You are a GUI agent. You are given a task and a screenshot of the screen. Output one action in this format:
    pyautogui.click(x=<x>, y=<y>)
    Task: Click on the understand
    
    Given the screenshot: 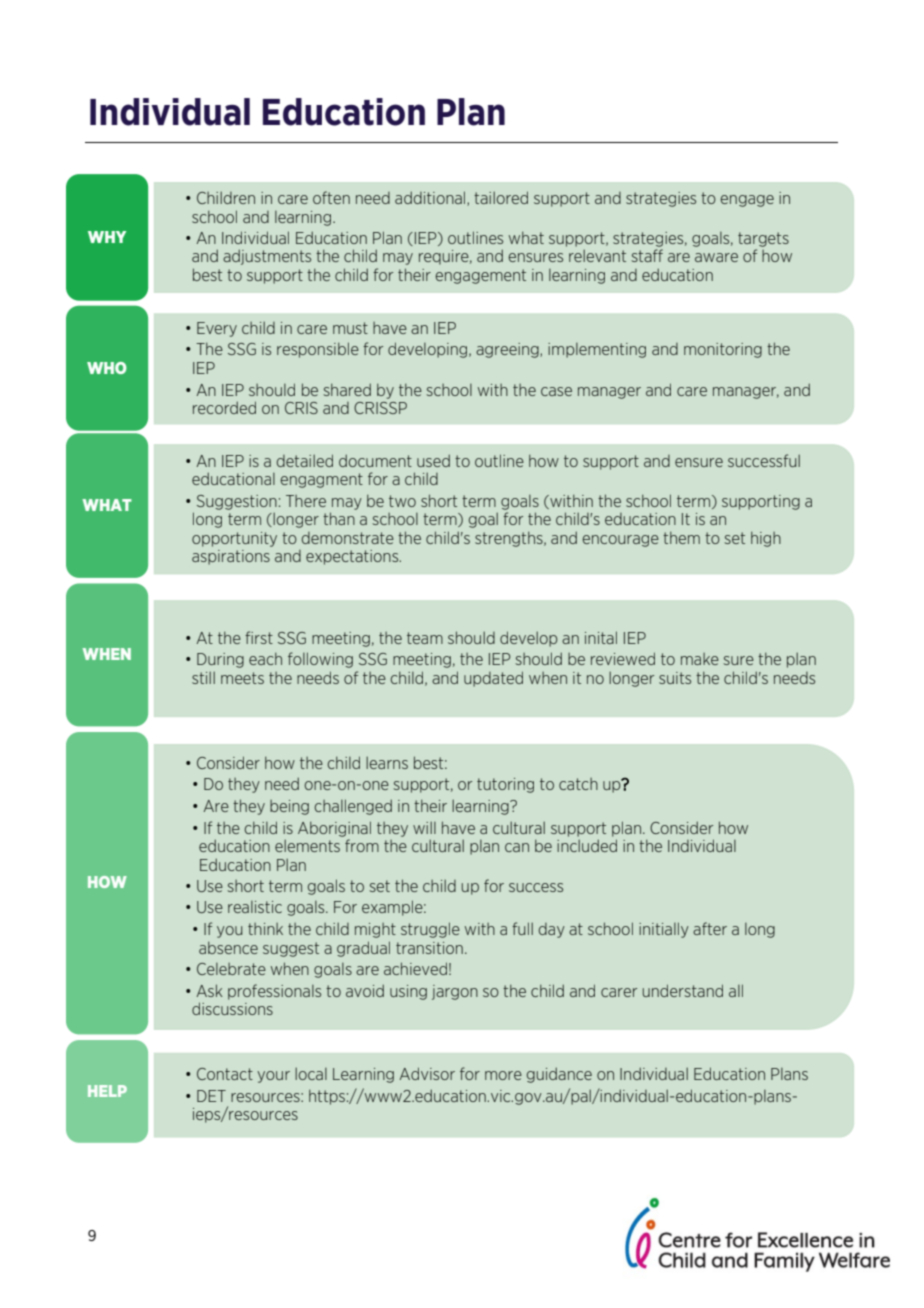 What is the action you would take?
    pyautogui.click(x=683, y=990)
